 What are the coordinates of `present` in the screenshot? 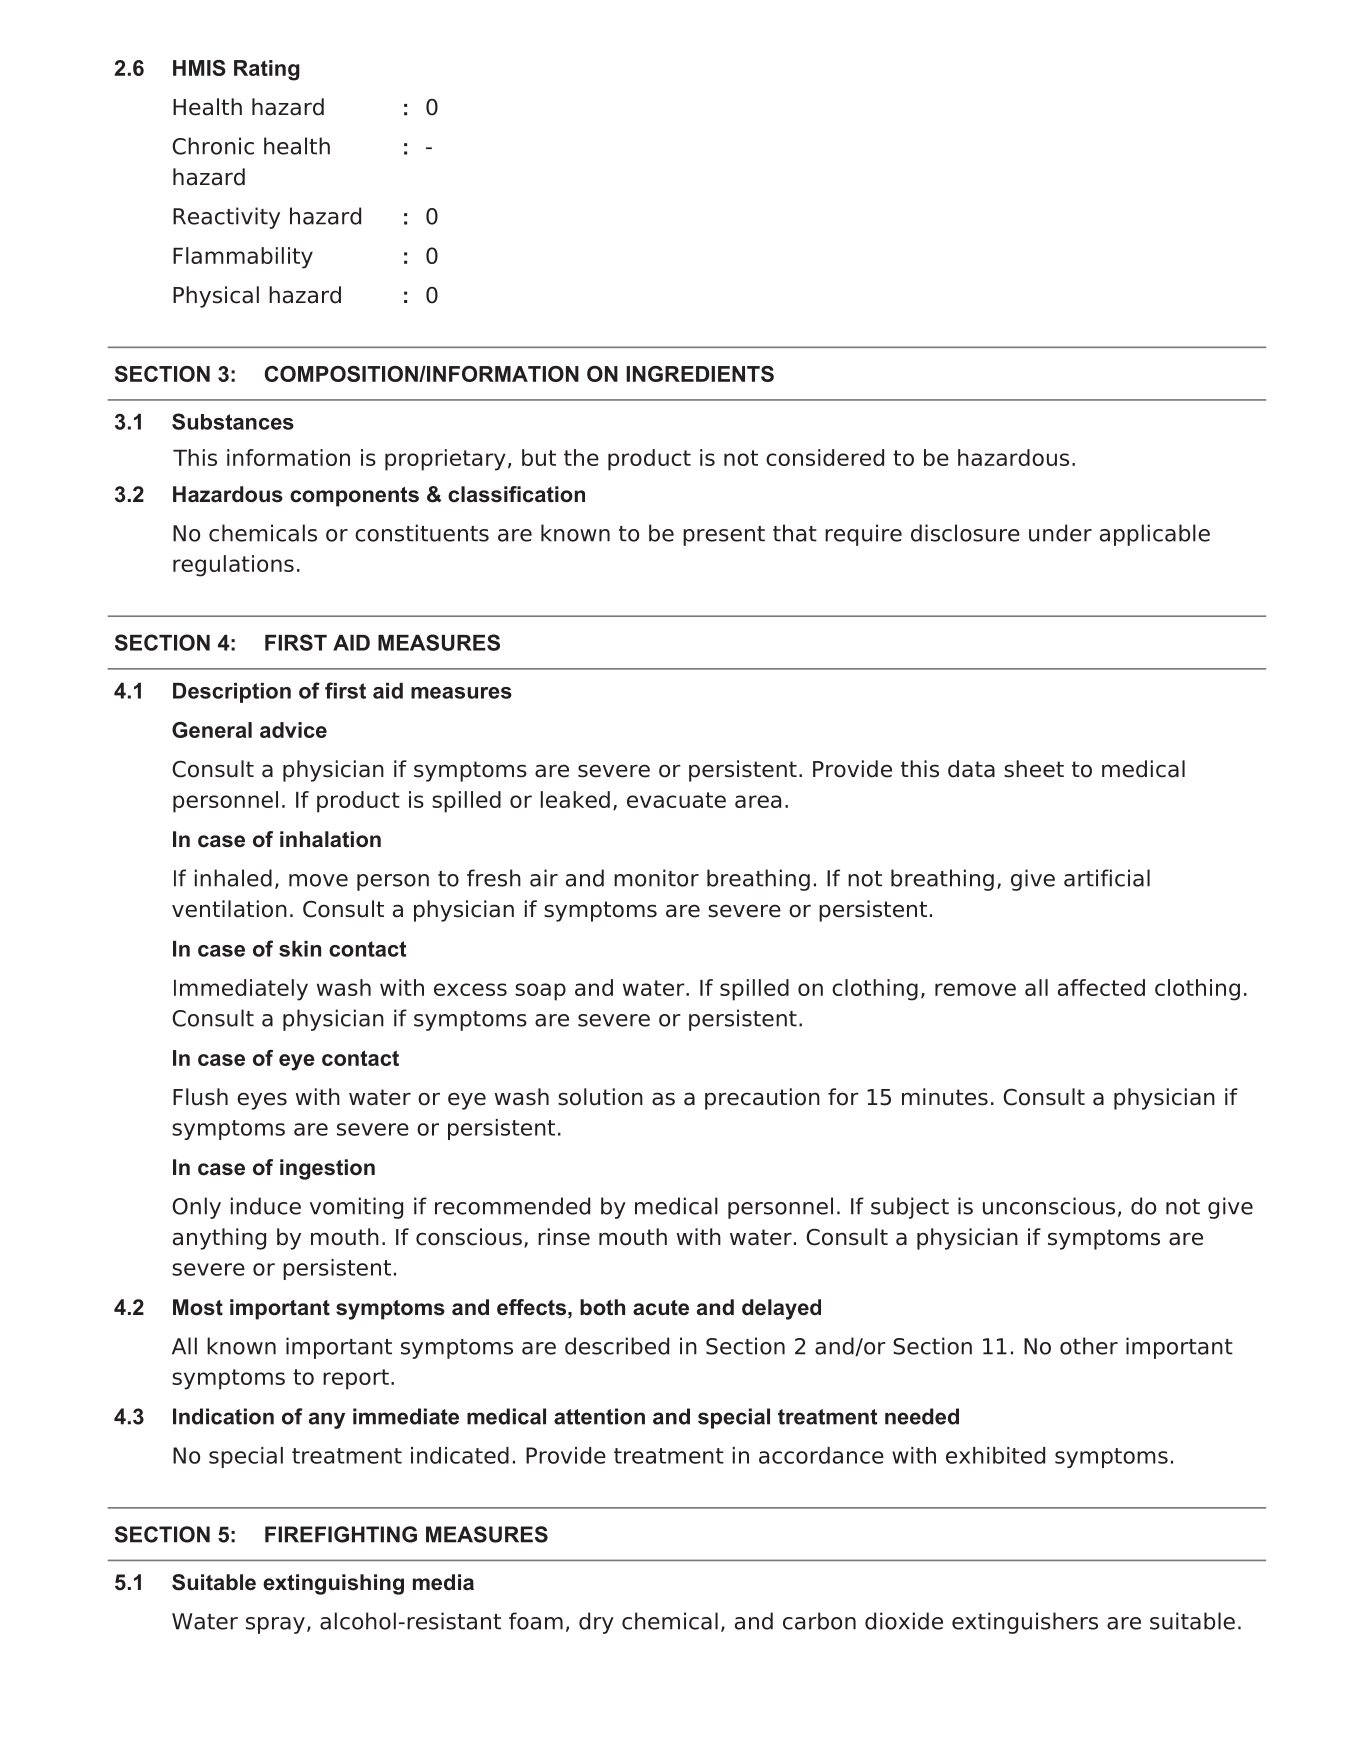 It's located at (724, 536).
